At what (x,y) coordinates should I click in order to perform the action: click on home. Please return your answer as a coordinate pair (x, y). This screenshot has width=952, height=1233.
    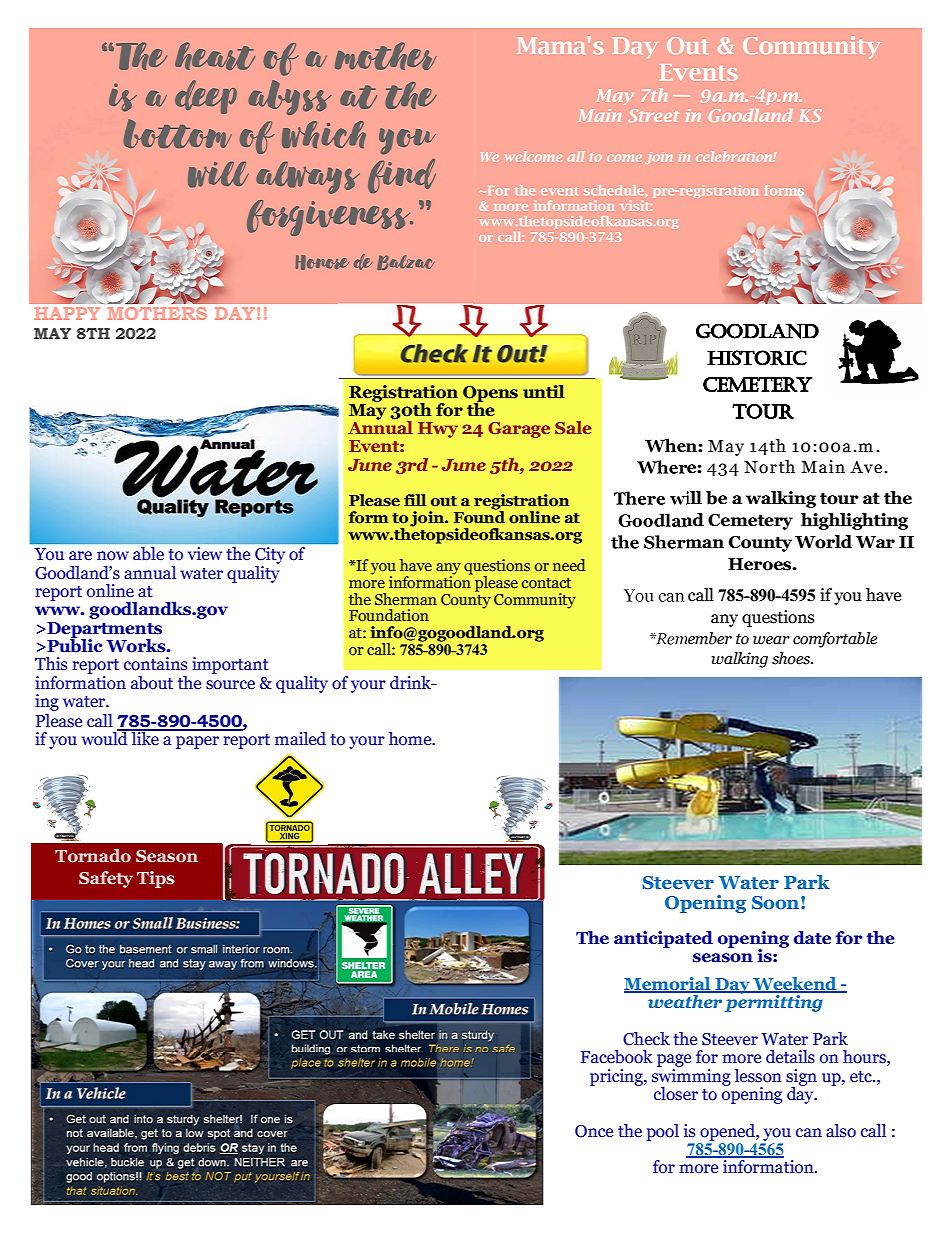
    Looking at the image, I should click on (411, 739).
